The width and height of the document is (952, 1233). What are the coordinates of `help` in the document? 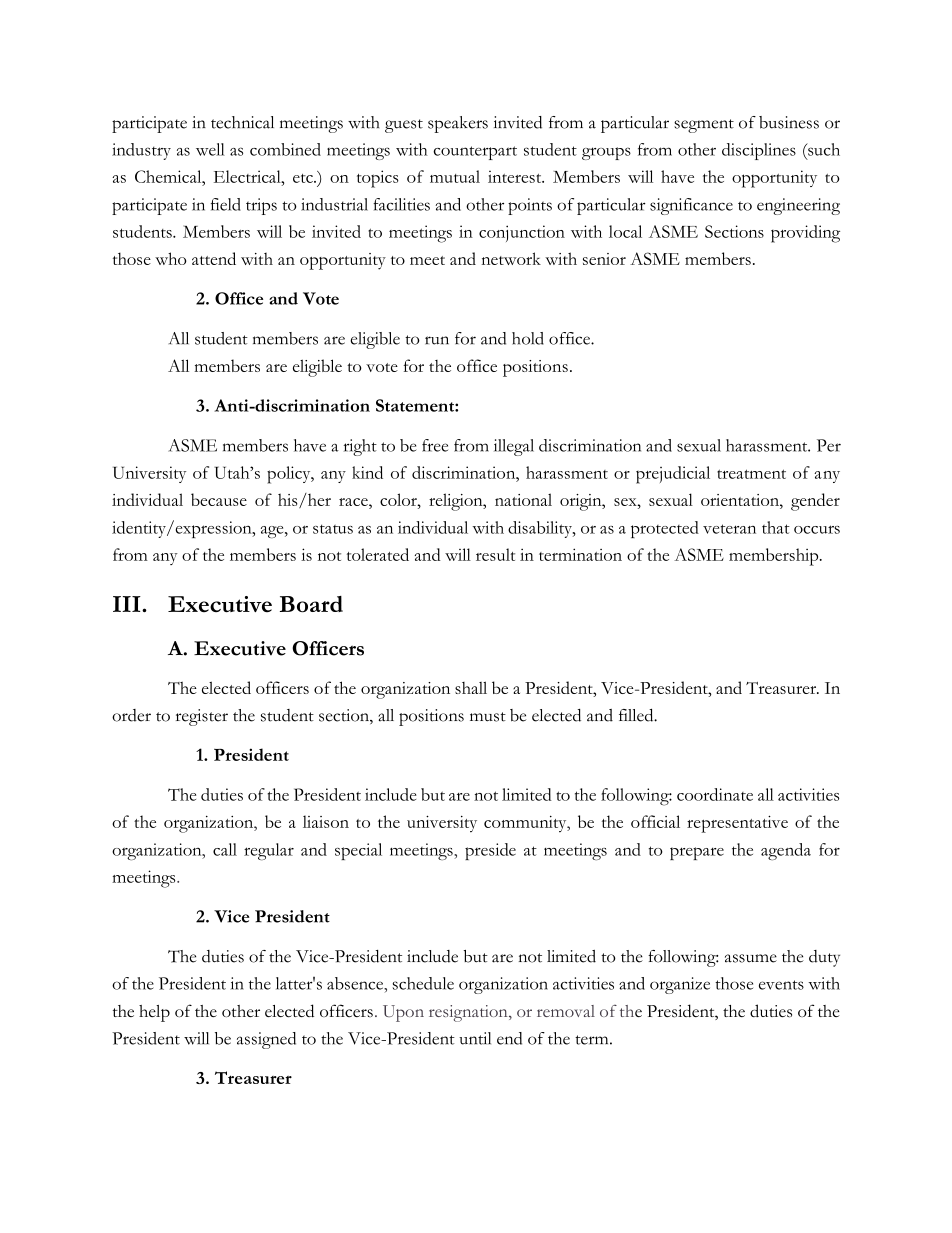 It's located at (154, 1013).
